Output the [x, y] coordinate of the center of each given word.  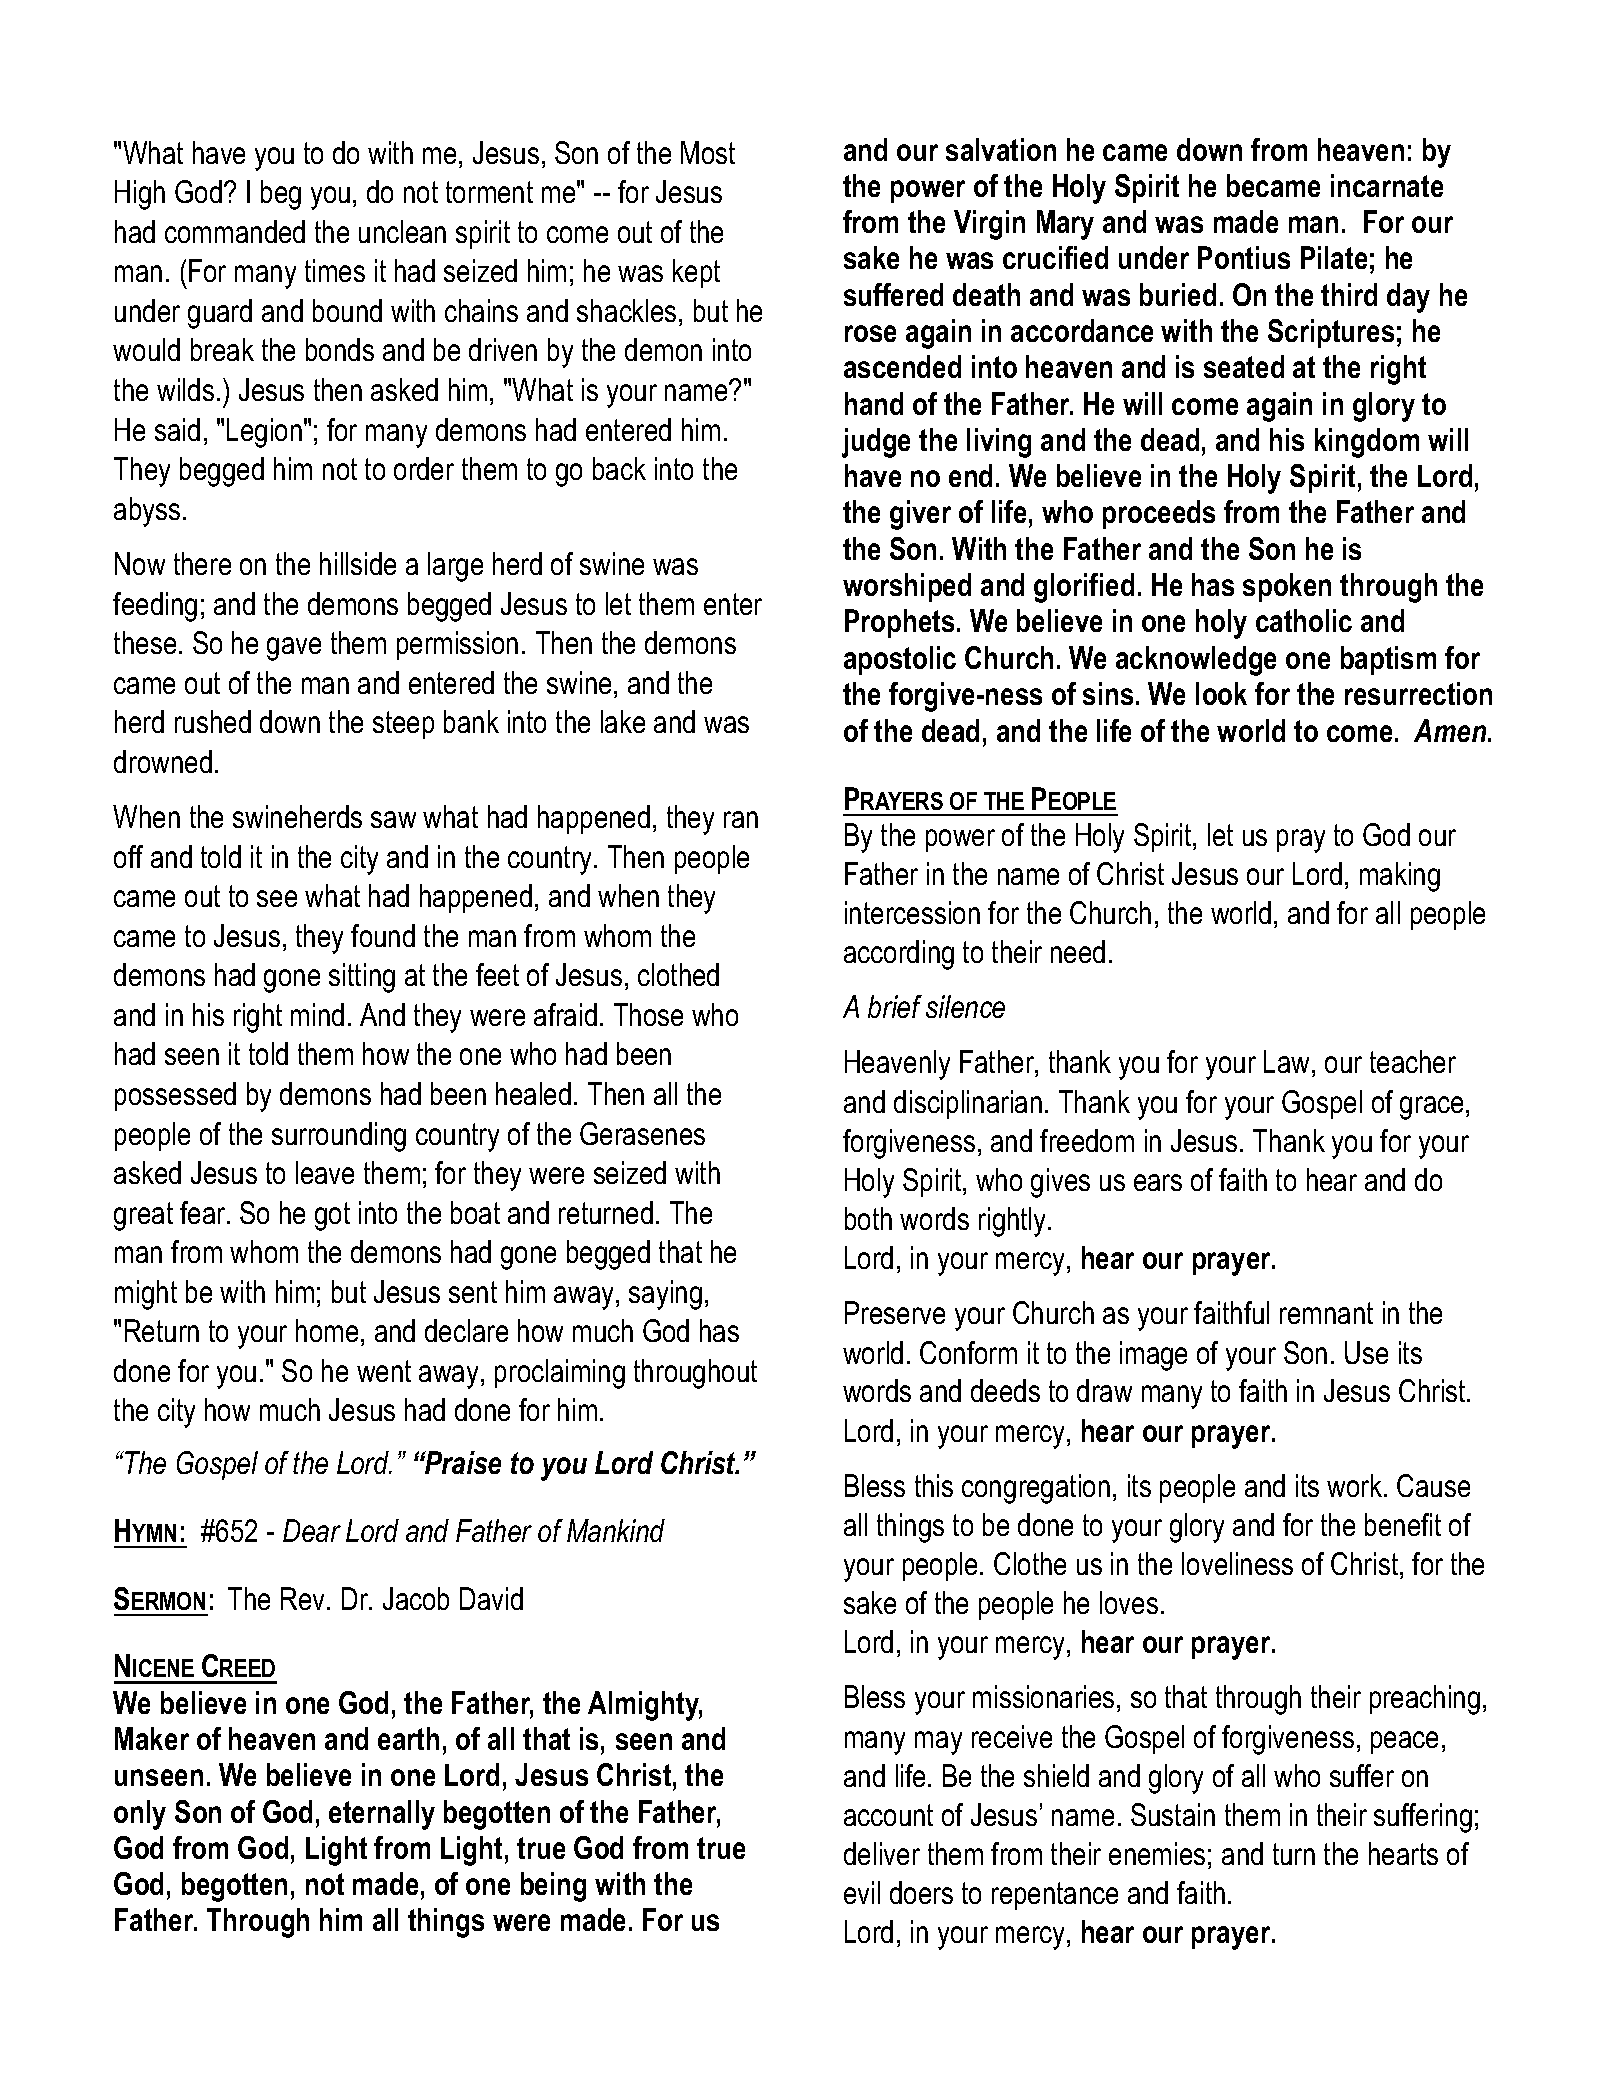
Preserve [895, 1312]
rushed [213, 721]
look [1221, 693]
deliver [882, 1853]
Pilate [1334, 257]
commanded [235, 231]
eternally [382, 1815]
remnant [1326, 1313]
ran [741, 819]
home [327, 1330]
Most [708, 152]
